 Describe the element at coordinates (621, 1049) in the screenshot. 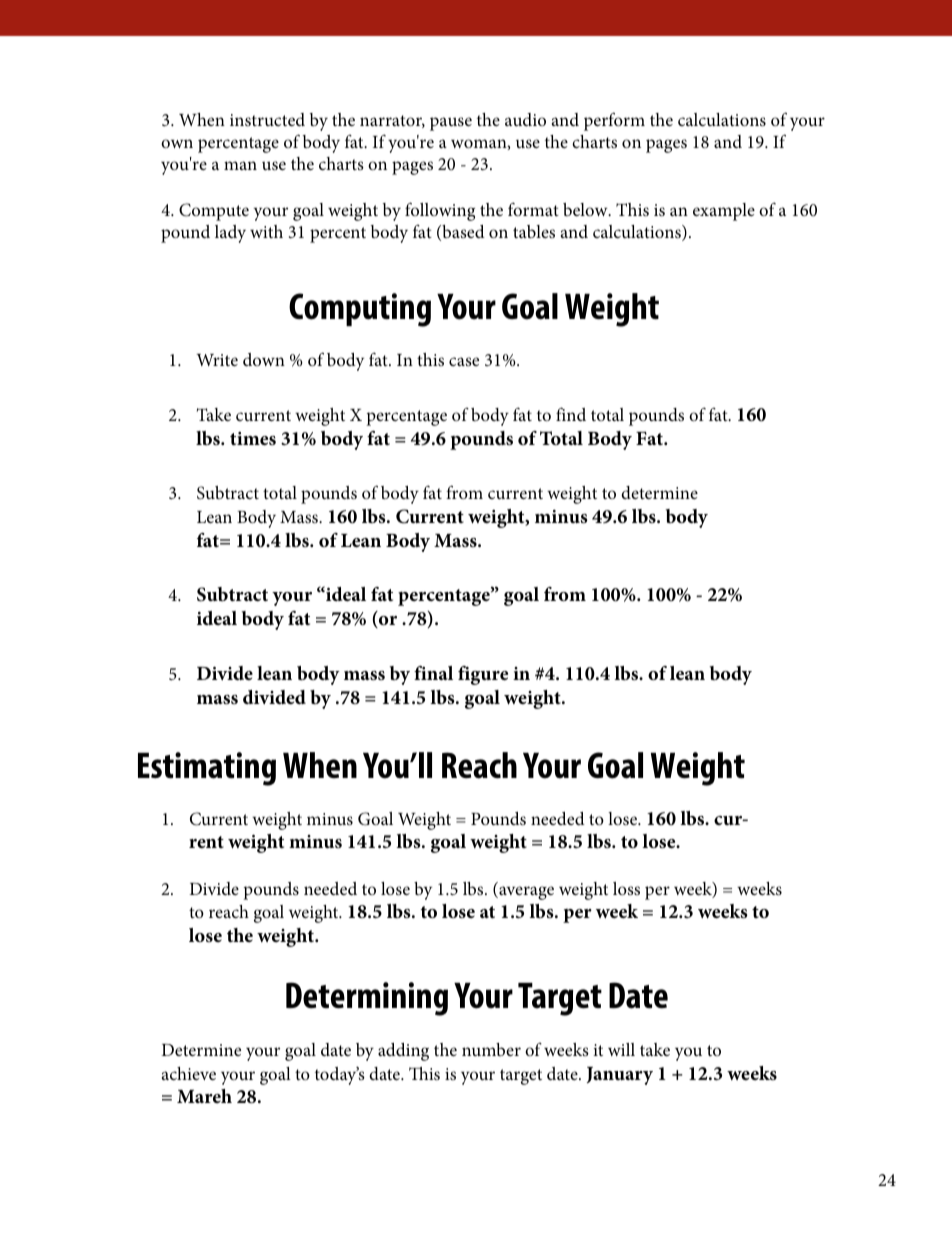

I see `will` at that location.
